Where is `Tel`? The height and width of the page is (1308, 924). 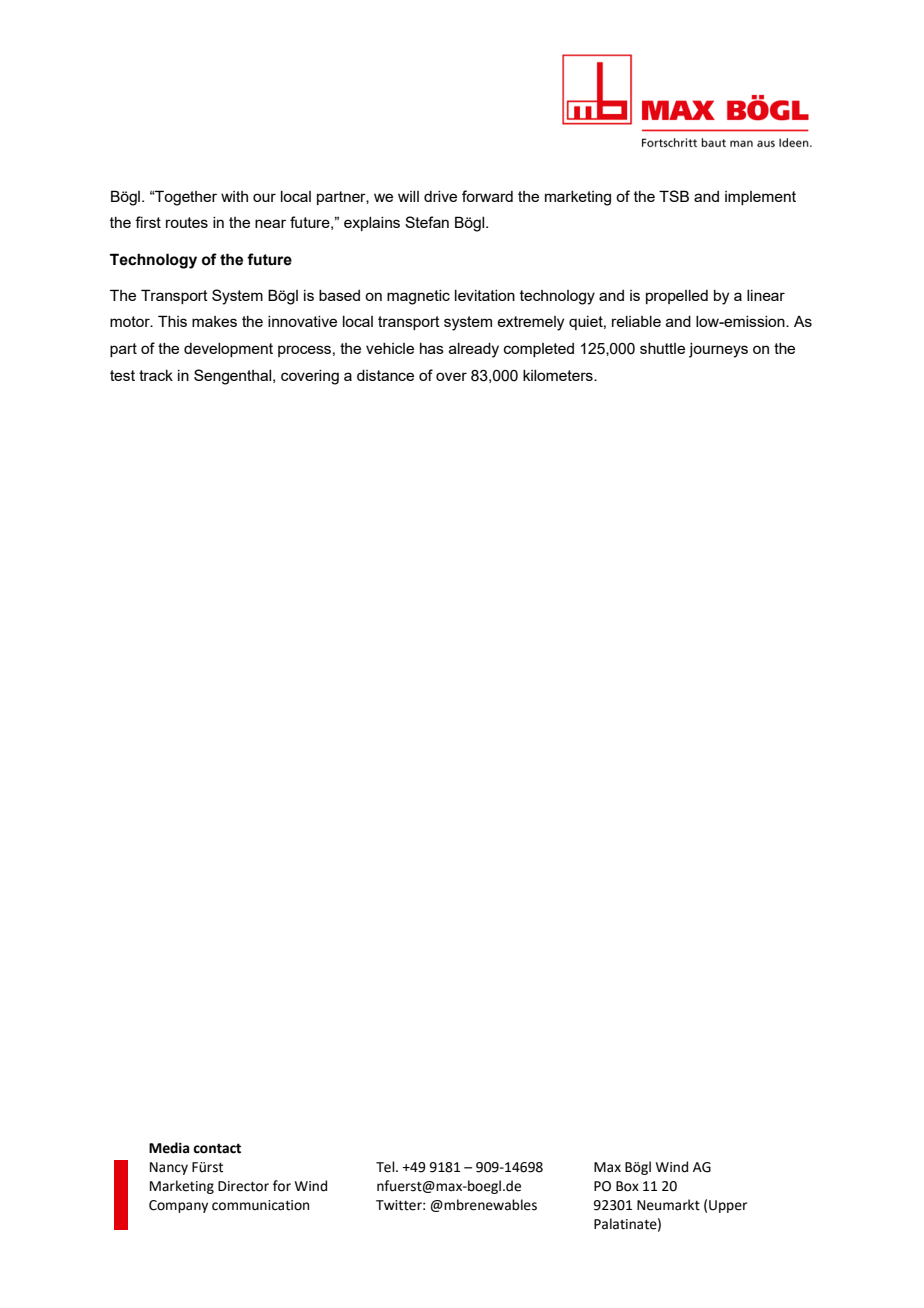
Tel is located at coordinates (386, 1167).
